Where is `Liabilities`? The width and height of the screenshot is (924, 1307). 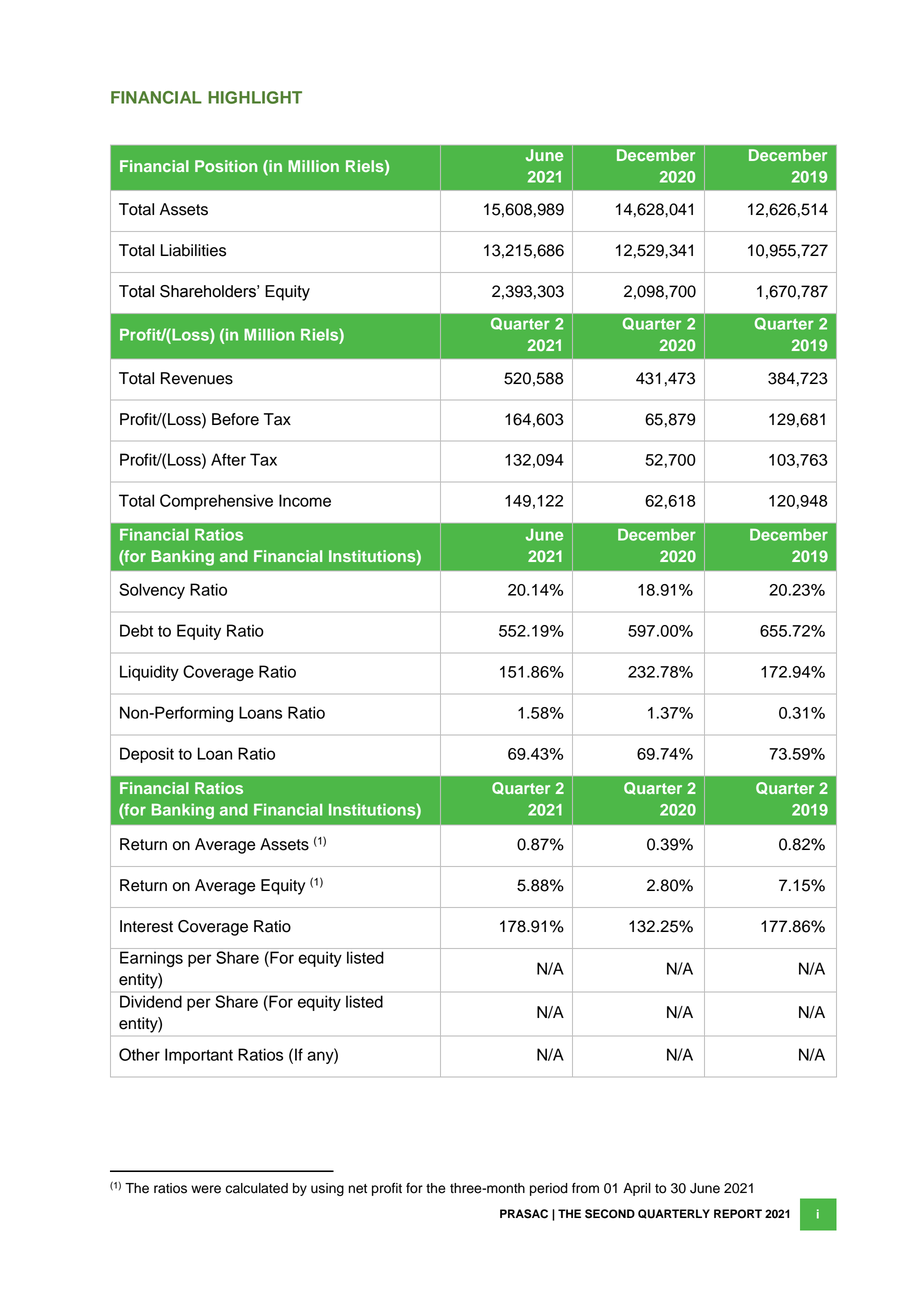 Liabilities is located at coordinates (193, 250).
